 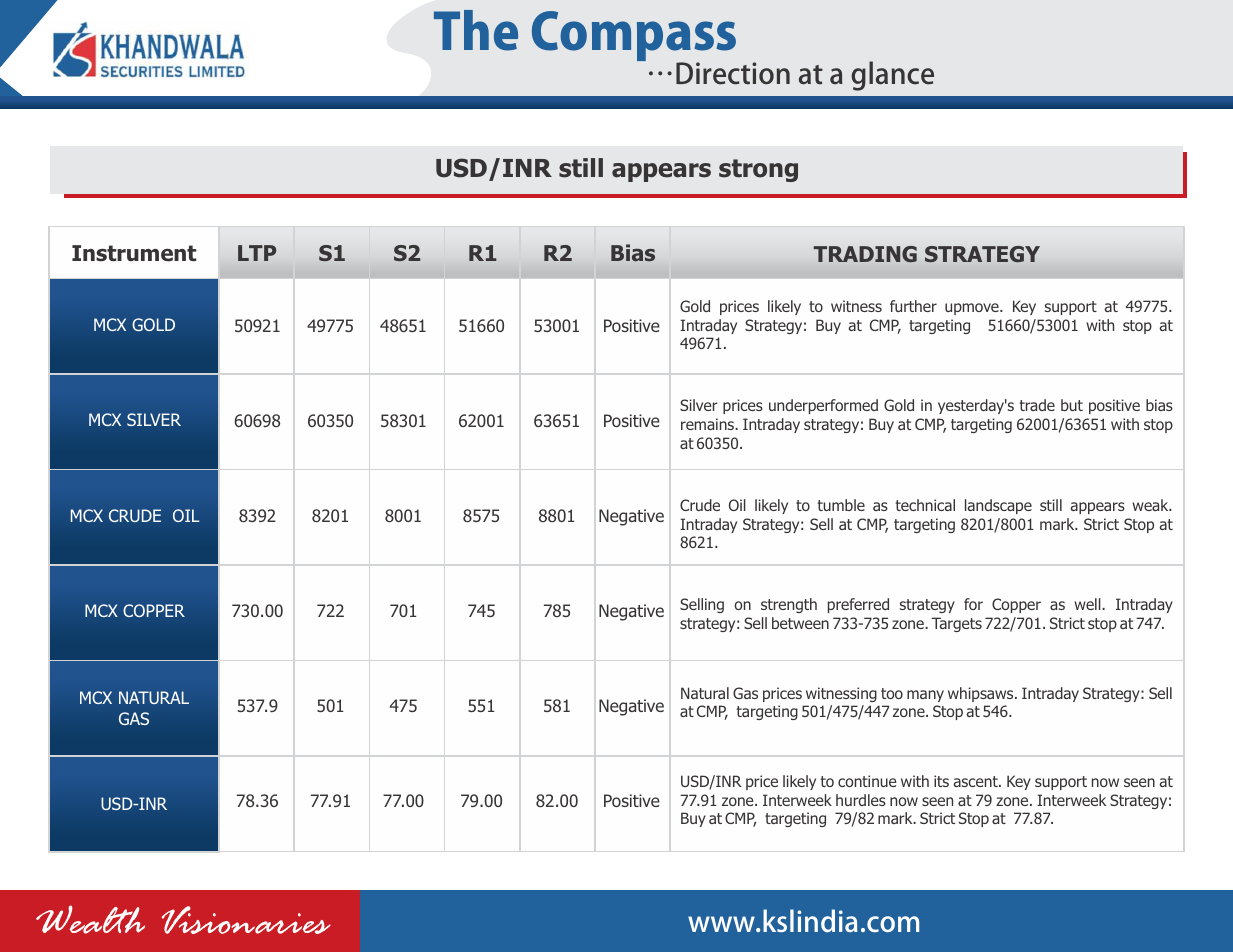 I want to click on trade, so click(x=1037, y=405).
